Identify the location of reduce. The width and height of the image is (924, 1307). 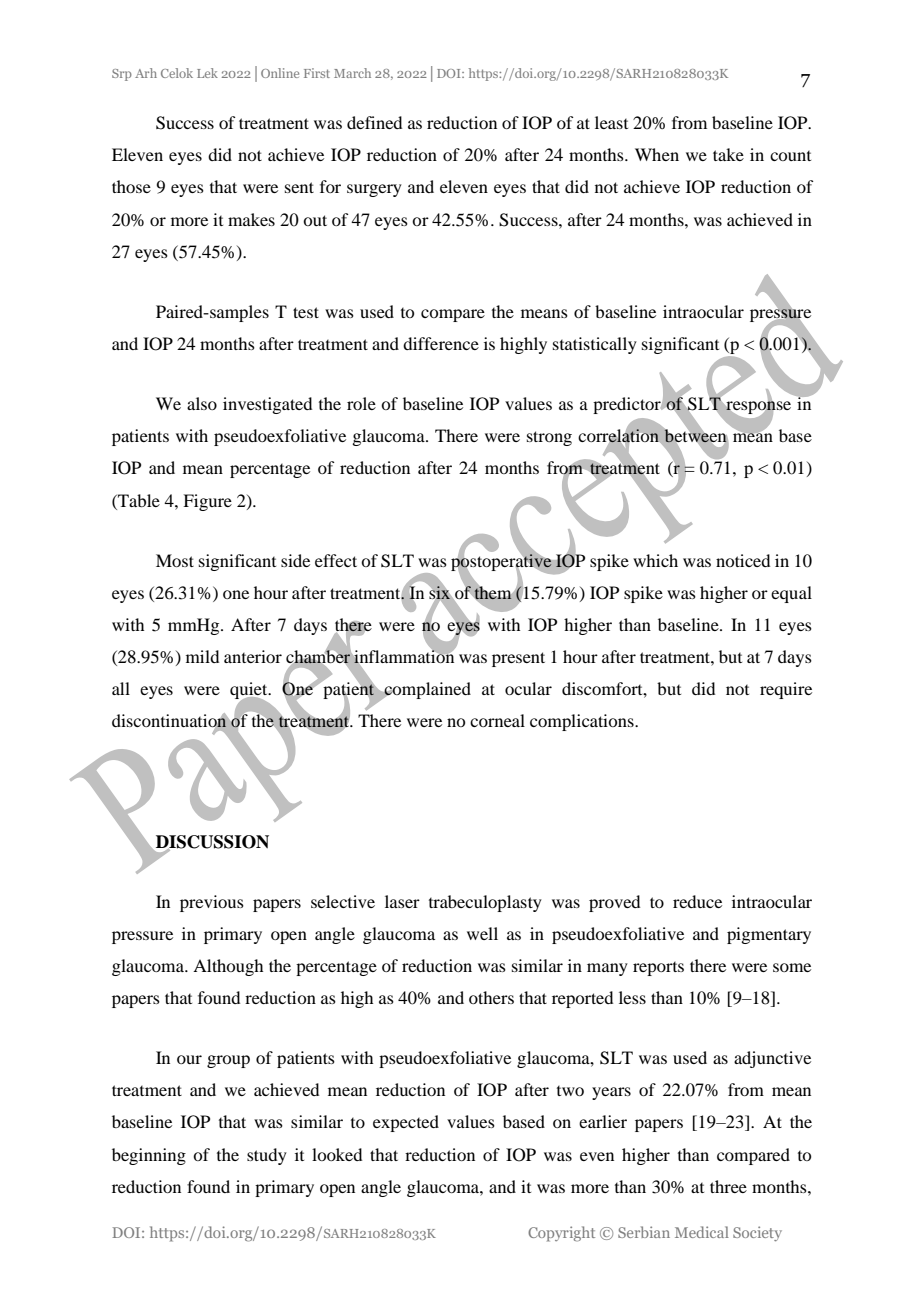
(697, 901).
